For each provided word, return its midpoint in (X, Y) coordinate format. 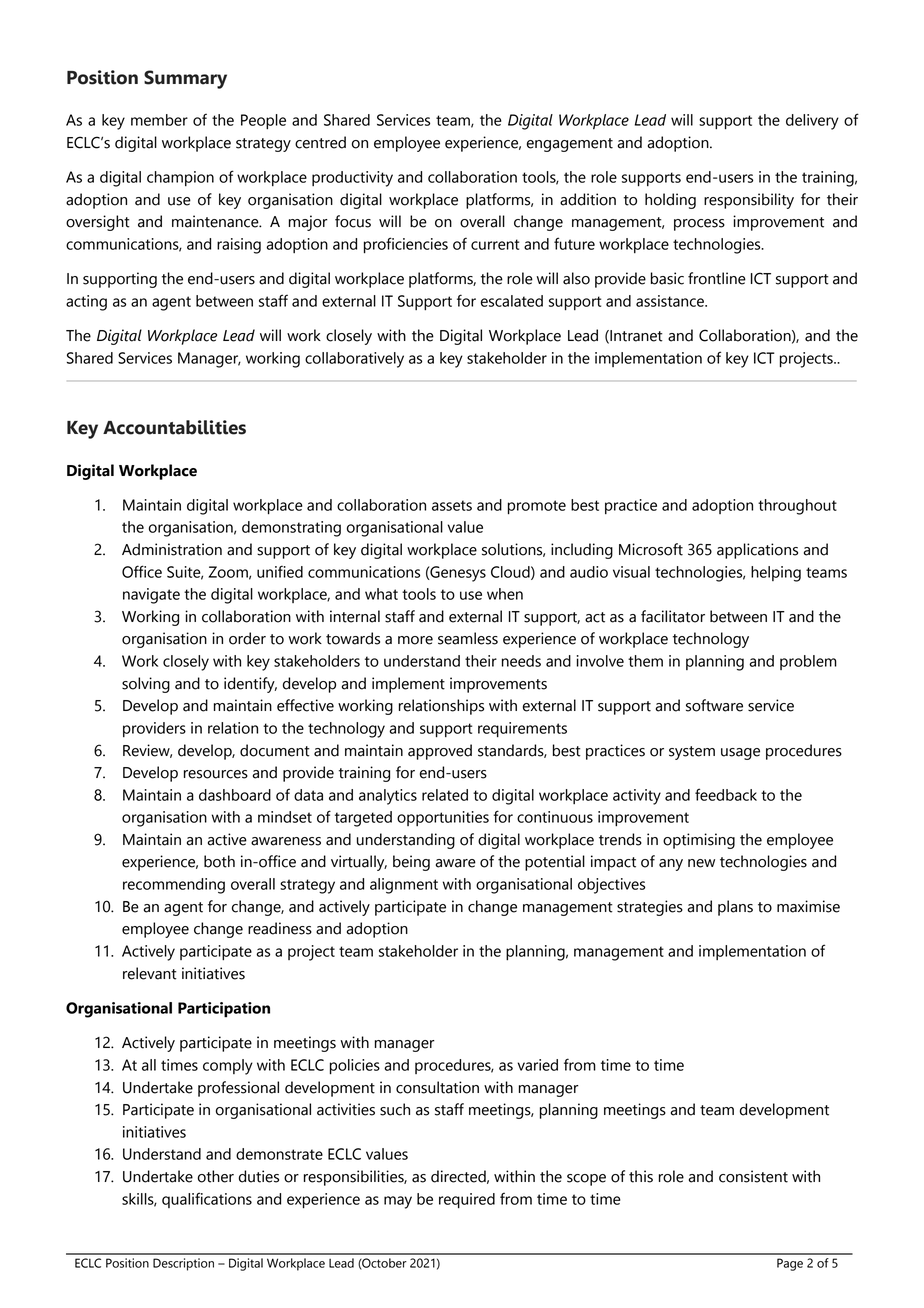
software (714, 705)
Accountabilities (174, 427)
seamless (468, 638)
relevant (150, 973)
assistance (671, 301)
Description (183, 1264)
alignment (404, 886)
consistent (753, 1176)
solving (146, 685)
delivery (812, 122)
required (467, 1200)
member (159, 120)
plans (735, 908)
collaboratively (354, 360)
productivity (352, 179)
